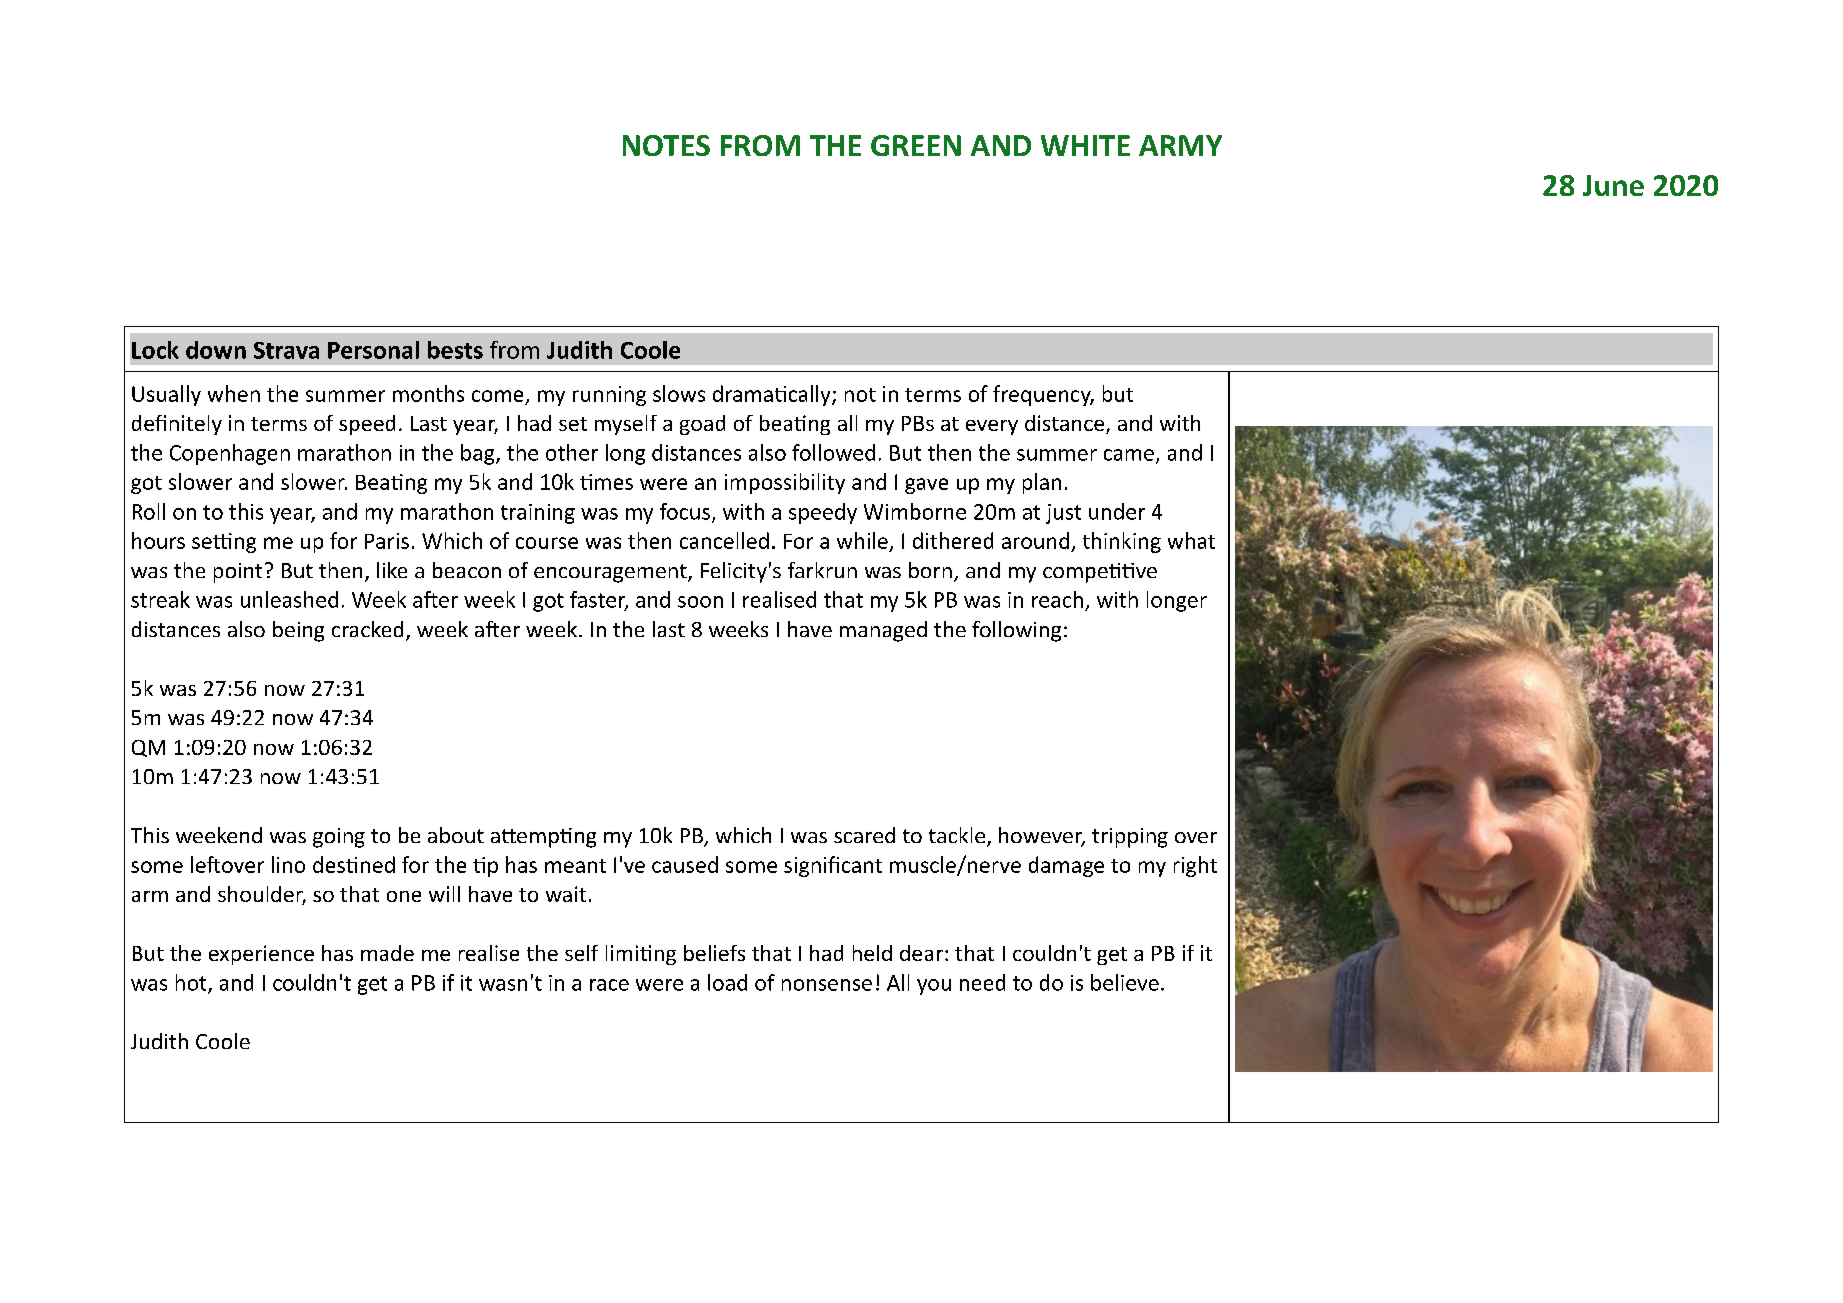 The image size is (1843, 1303). What do you see at coordinates (1613, 185) in the screenshot?
I see `June` at bounding box center [1613, 185].
